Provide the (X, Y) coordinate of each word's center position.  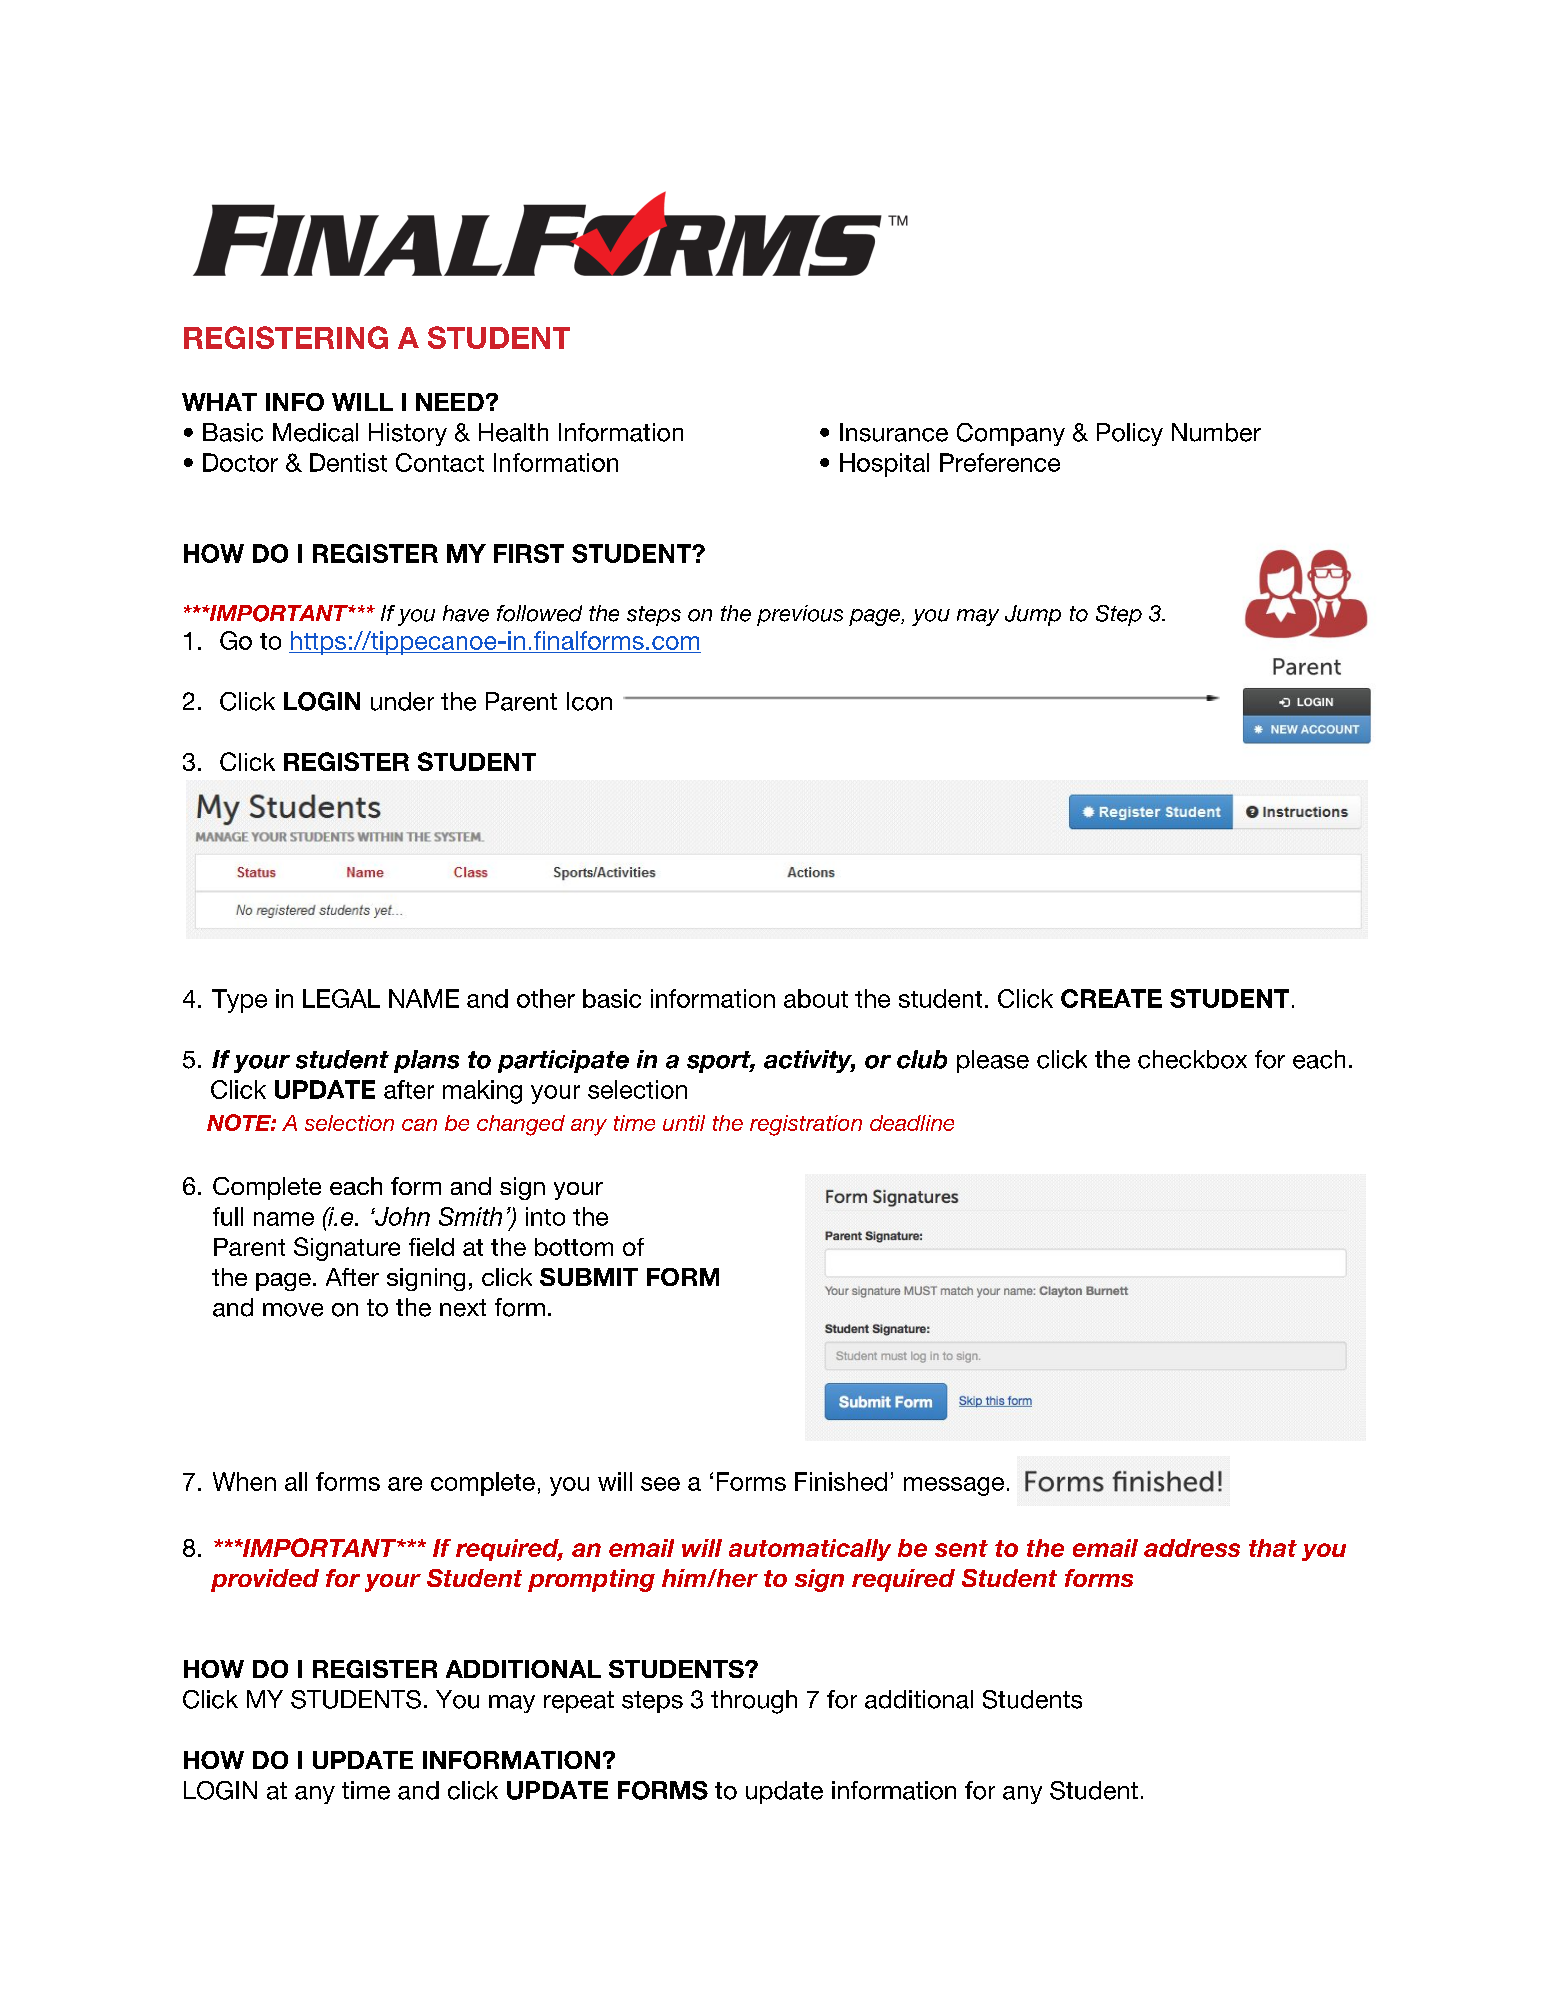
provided (265, 1580)
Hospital (884, 465)
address (1192, 1548)
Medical (315, 432)
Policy (1130, 434)
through (754, 1702)
